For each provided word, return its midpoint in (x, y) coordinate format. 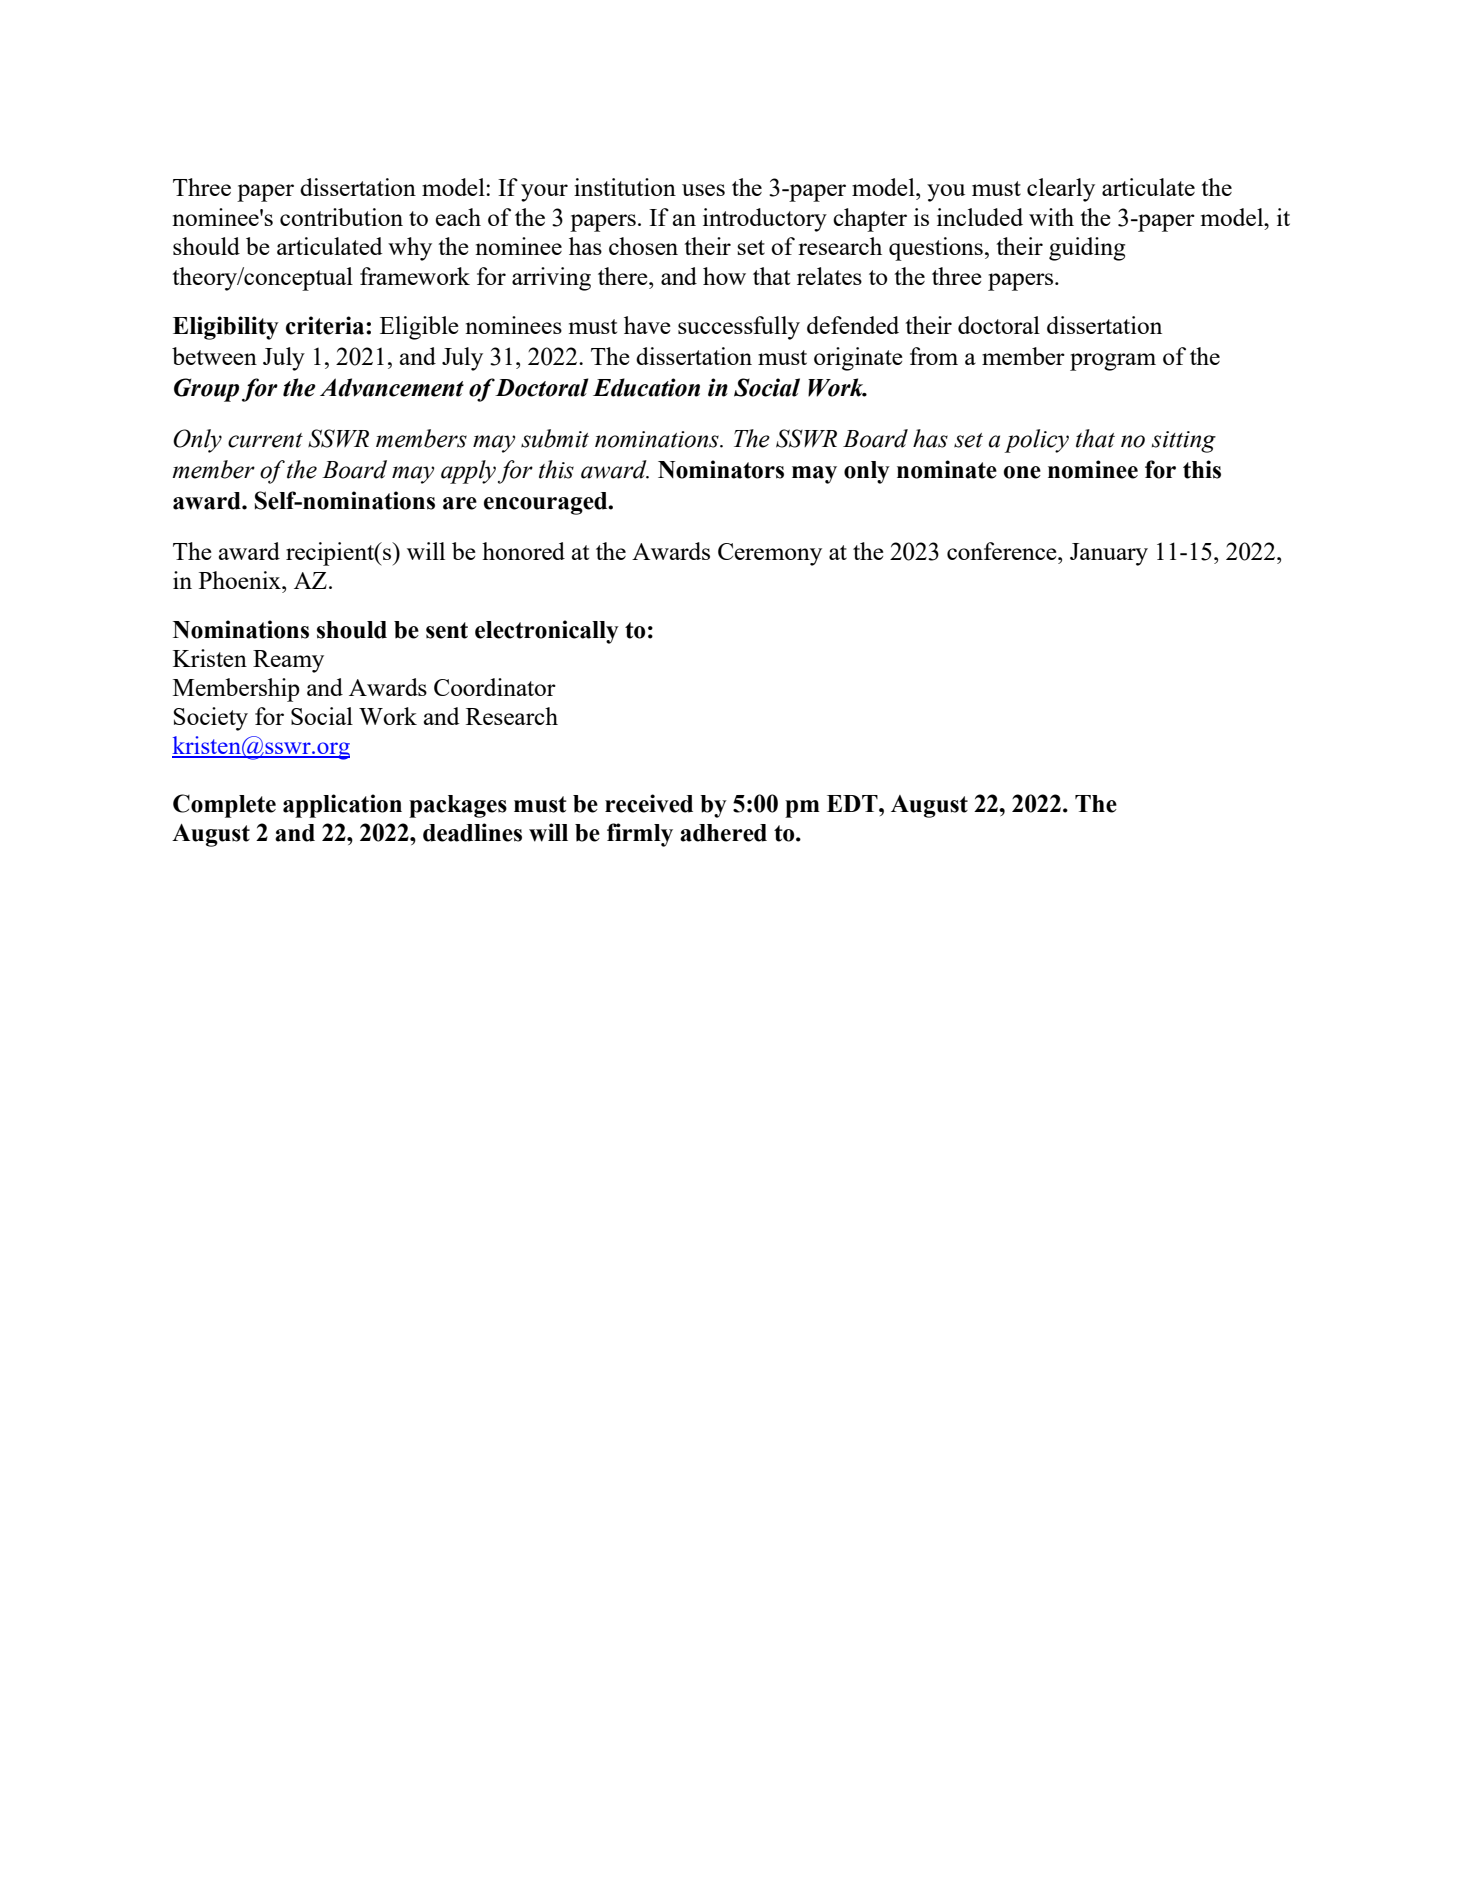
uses (703, 190)
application (342, 806)
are (460, 503)
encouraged (547, 503)
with (1051, 217)
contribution (341, 217)
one (1022, 472)
